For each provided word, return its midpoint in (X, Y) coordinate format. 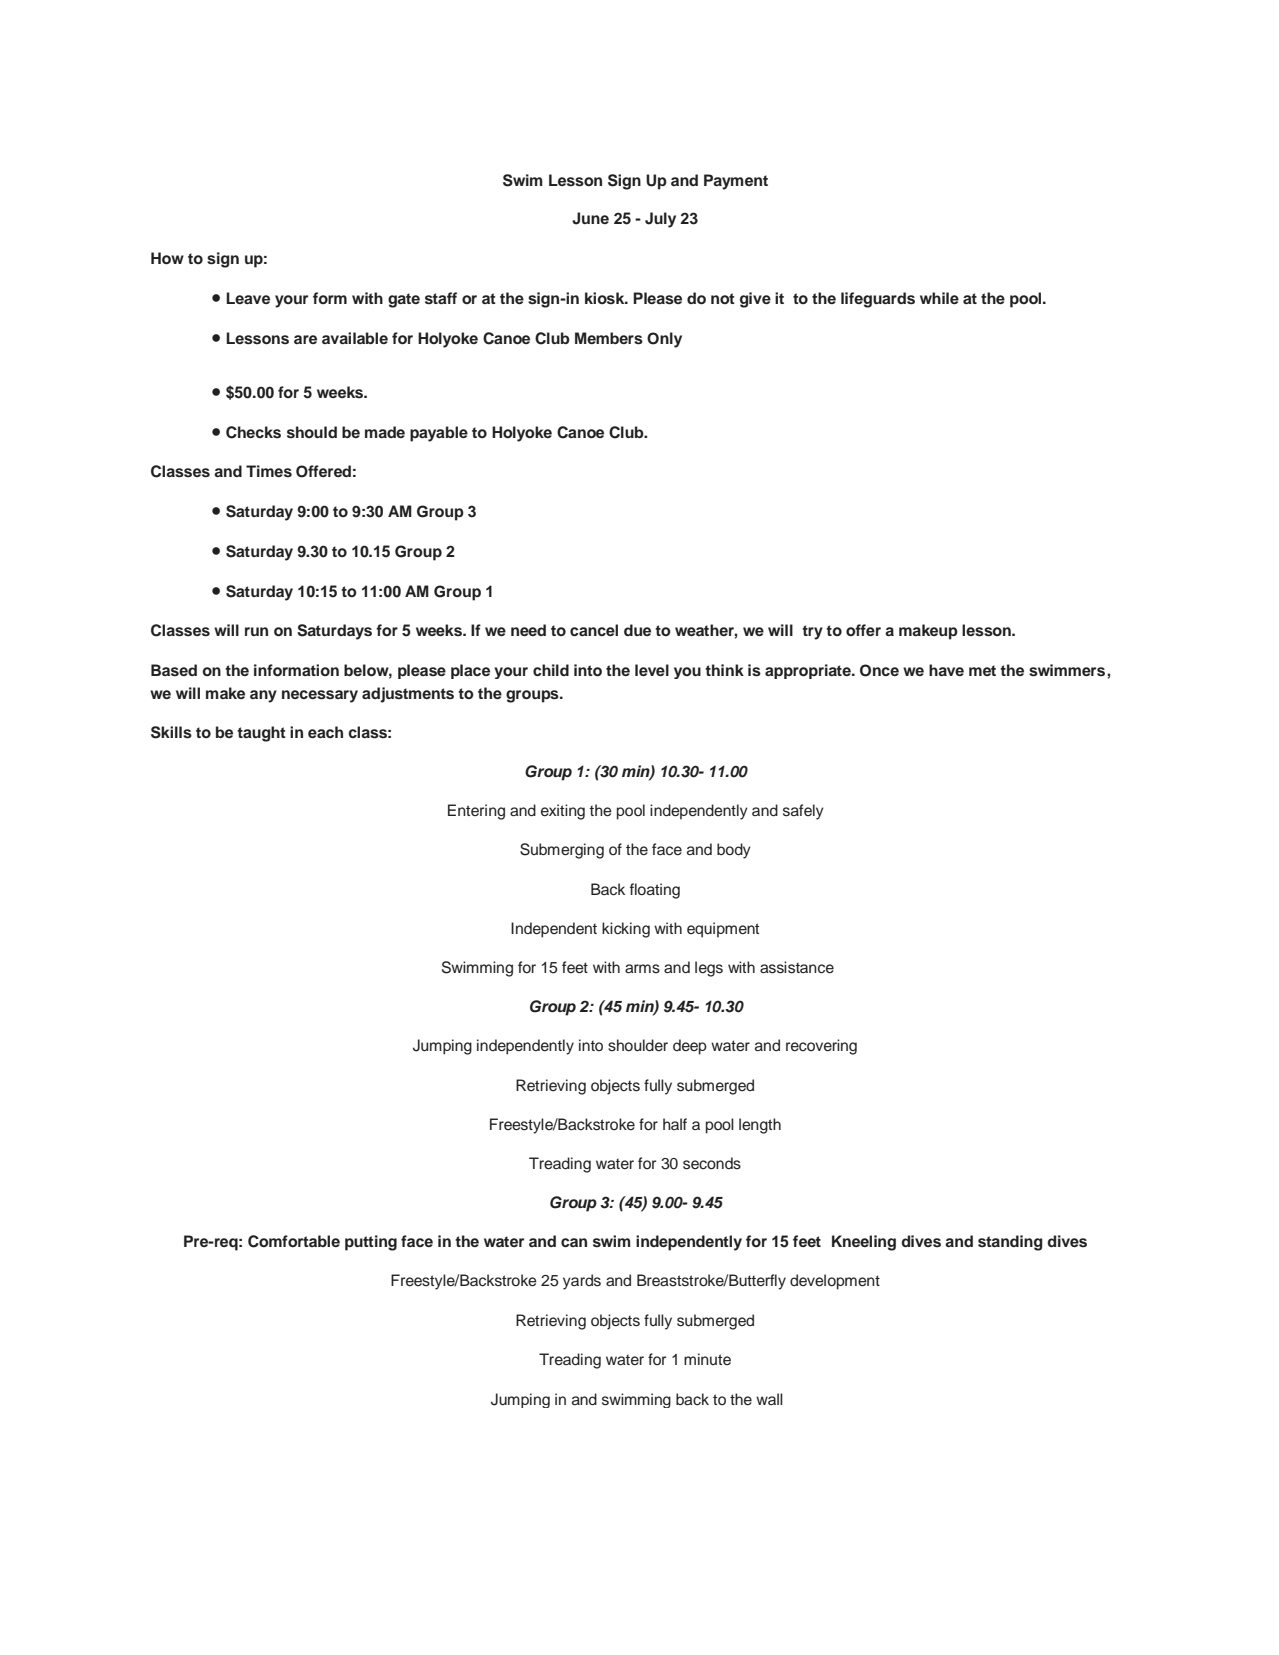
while (939, 298)
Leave (248, 298)
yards (582, 1282)
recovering (821, 1047)
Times (269, 471)
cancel (594, 630)
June (590, 218)
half (675, 1124)
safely (803, 812)
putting (371, 1243)
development (835, 1282)
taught (261, 734)
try (812, 632)
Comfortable (294, 1241)
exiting (563, 812)
